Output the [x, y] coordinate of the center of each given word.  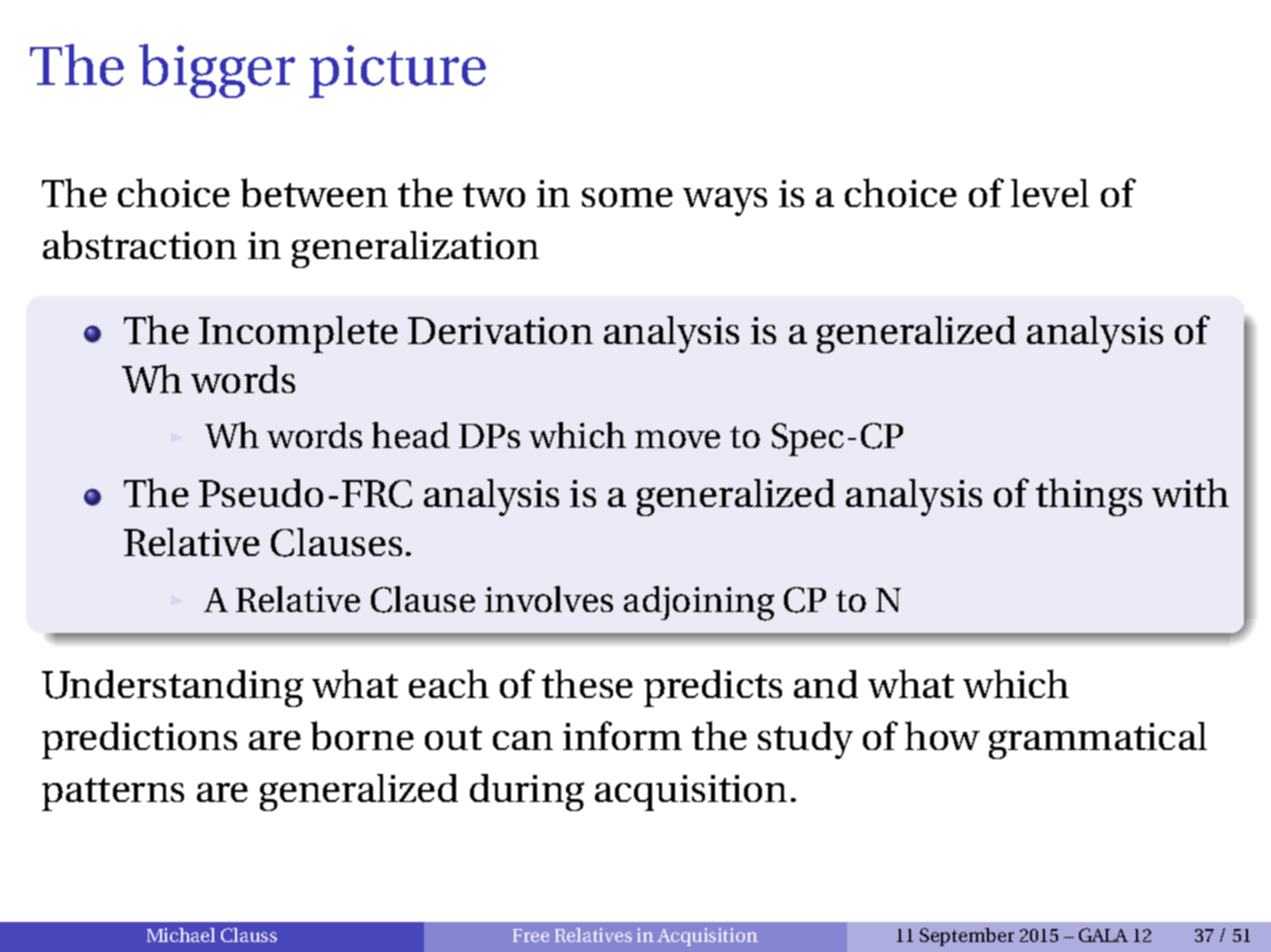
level [1050, 193]
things [1089, 497]
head [411, 435]
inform [622, 735]
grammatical [1098, 740]
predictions [139, 740]
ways [725, 202]
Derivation [500, 330]
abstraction [140, 244]
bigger [217, 71]
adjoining [699, 603]
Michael [181, 935]
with [1190, 492]
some [627, 197]
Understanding [172, 688]
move [677, 439]
